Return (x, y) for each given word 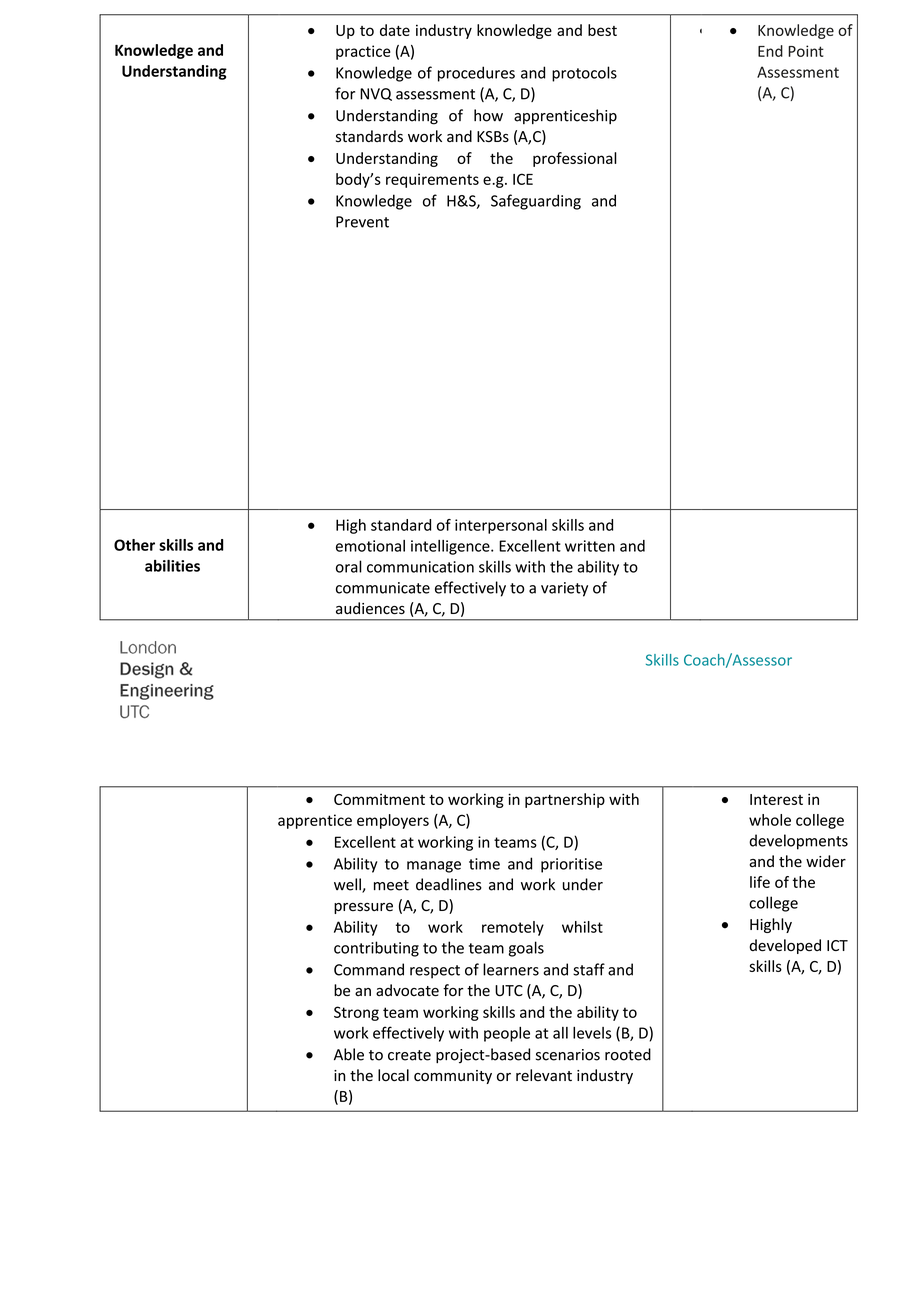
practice (363, 52)
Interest (776, 799)
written (590, 546)
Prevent (362, 222)
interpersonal (501, 526)
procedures (476, 74)
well (348, 885)
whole (770, 820)
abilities (172, 565)
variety (564, 589)
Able (349, 1054)
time (484, 864)
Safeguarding (536, 202)
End (770, 51)
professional (575, 159)
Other (134, 545)
